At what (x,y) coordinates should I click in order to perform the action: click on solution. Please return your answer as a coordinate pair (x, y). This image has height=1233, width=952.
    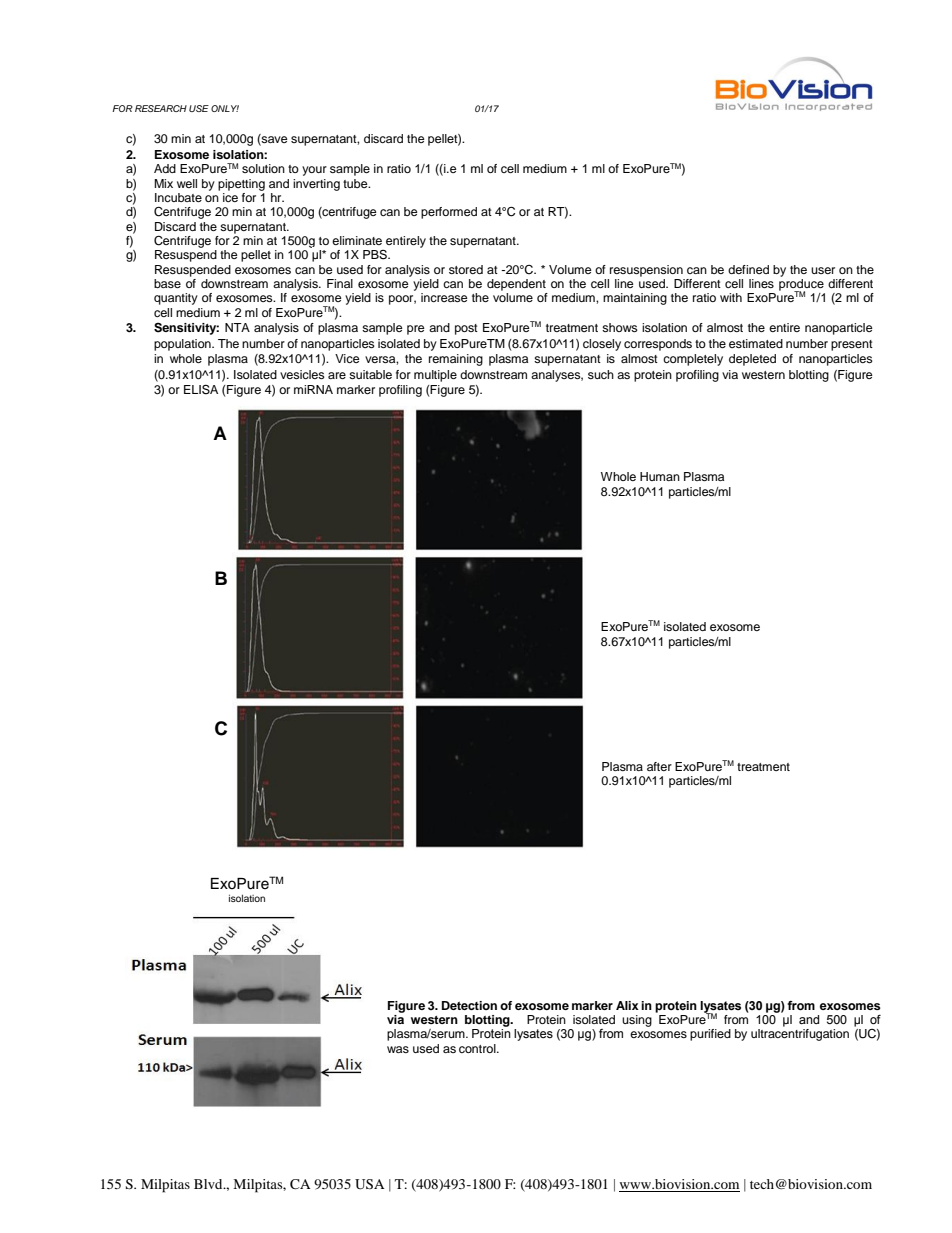
    Looking at the image, I should click on (263, 168).
